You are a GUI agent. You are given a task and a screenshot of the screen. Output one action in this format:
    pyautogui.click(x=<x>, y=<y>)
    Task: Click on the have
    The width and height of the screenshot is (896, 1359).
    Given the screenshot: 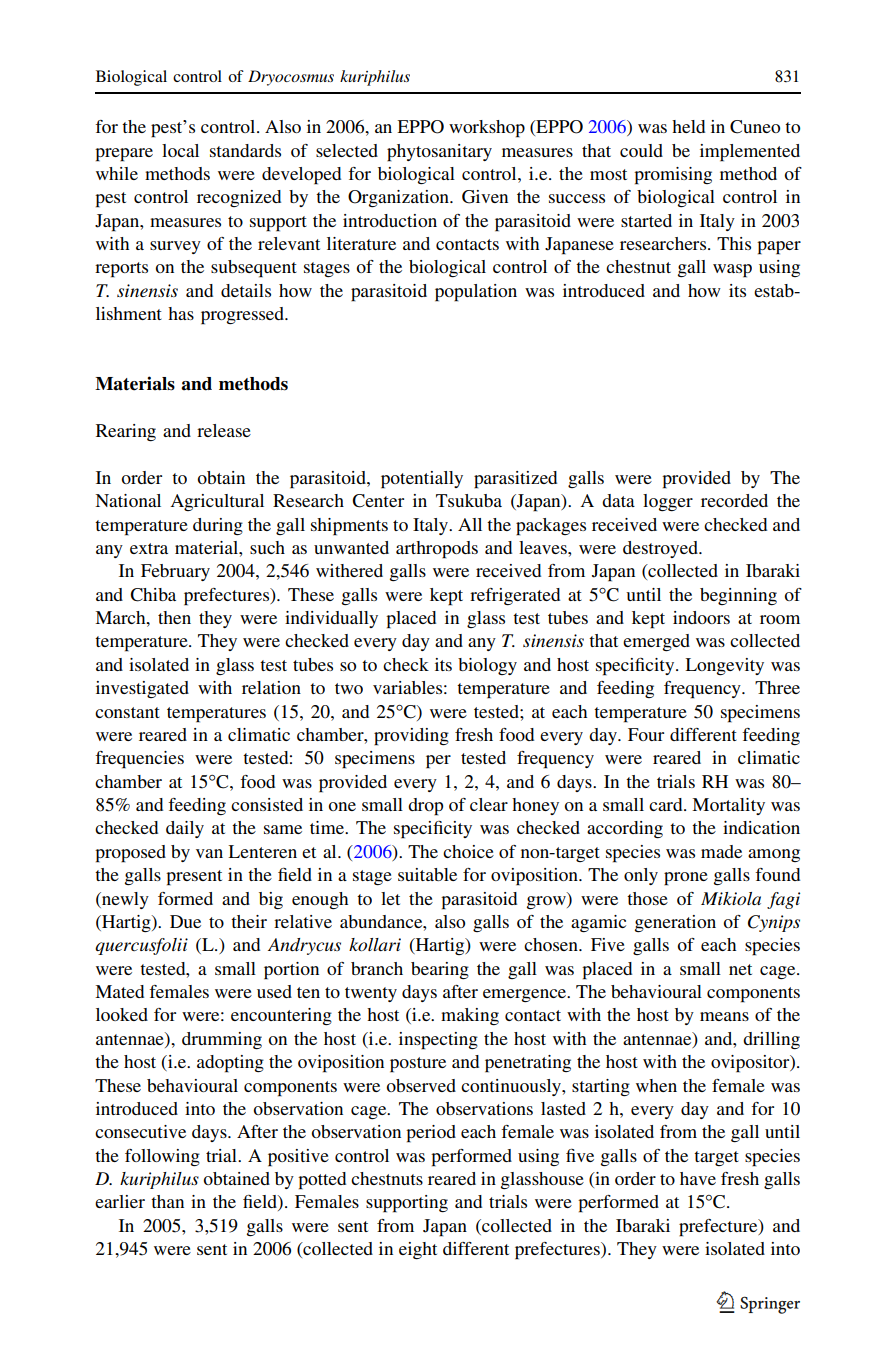 What is the action you would take?
    pyautogui.click(x=698, y=1178)
